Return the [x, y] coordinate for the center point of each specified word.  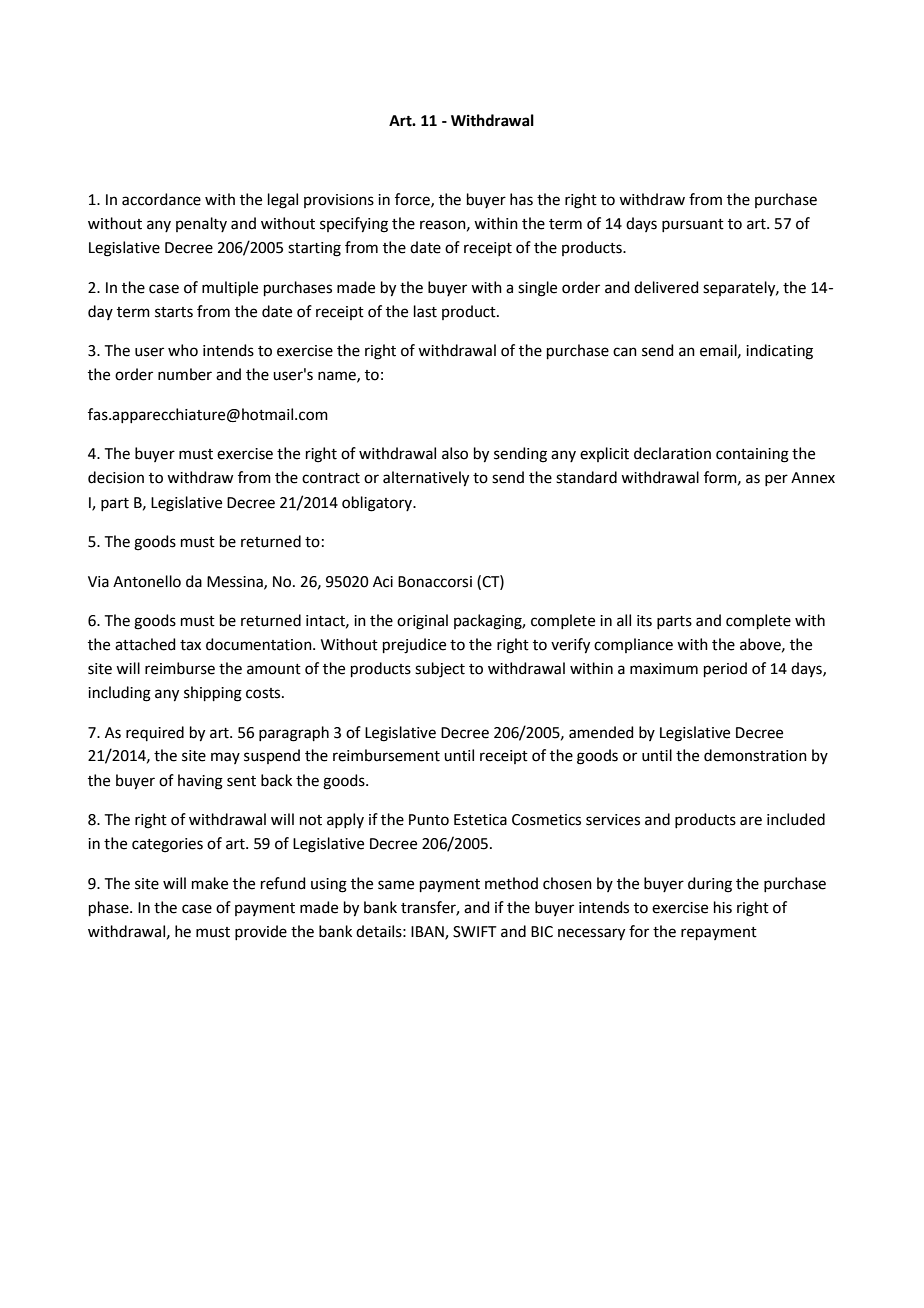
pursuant [693, 225]
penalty [201, 224]
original [422, 622]
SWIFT [475, 932]
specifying [354, 225]
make [210, 883]
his [723, 907]
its [644, 621]
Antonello [147, 581]
